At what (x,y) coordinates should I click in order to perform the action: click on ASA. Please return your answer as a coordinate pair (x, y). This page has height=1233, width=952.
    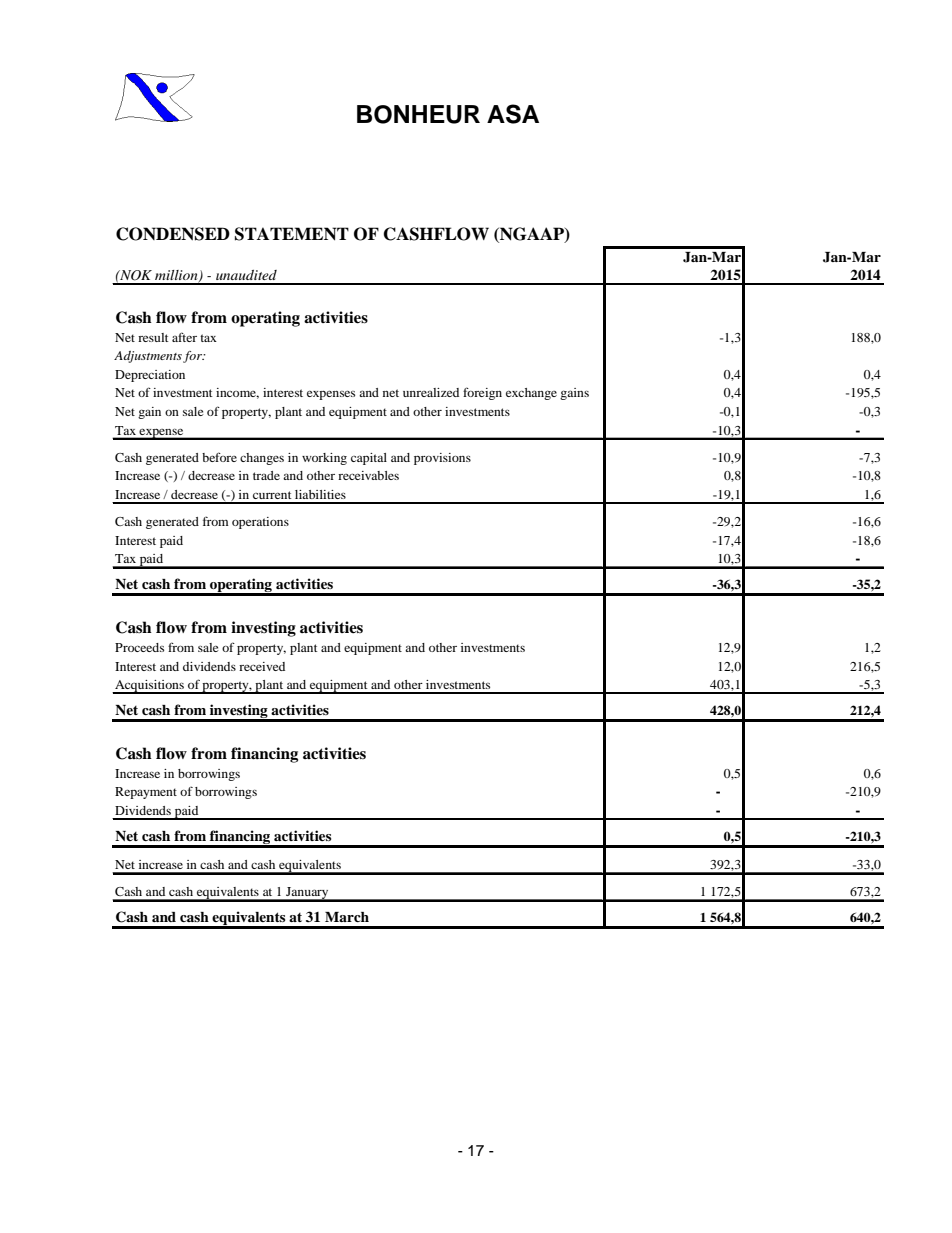
    Looking at the image, I should click on (513, 114).
